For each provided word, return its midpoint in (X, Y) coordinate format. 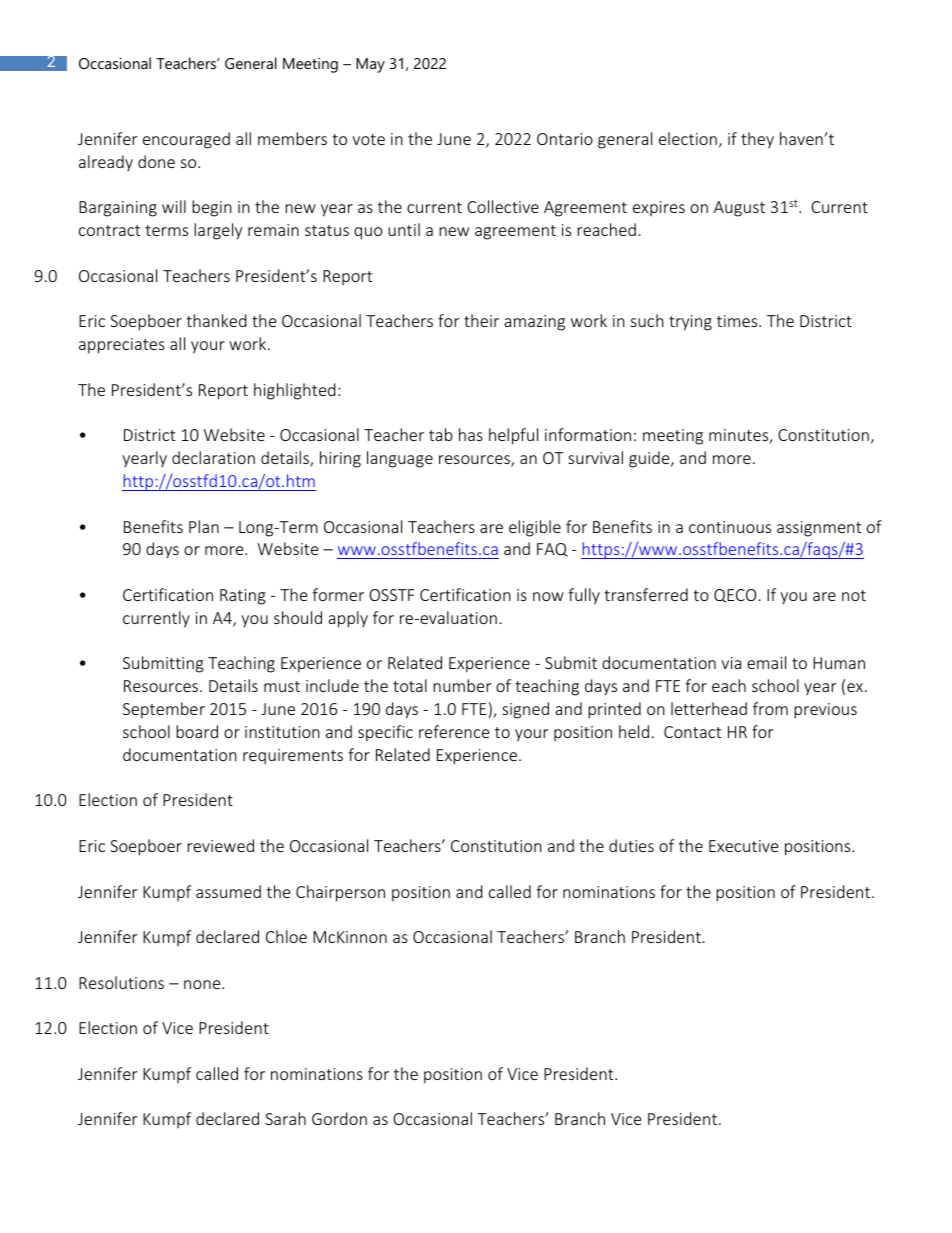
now (548, 596)
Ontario (565, 139)
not (854, 595)
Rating (243, 597)
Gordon (339, 1118)
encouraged (186, 140)
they (757, 140)
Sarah (285, 1118)
